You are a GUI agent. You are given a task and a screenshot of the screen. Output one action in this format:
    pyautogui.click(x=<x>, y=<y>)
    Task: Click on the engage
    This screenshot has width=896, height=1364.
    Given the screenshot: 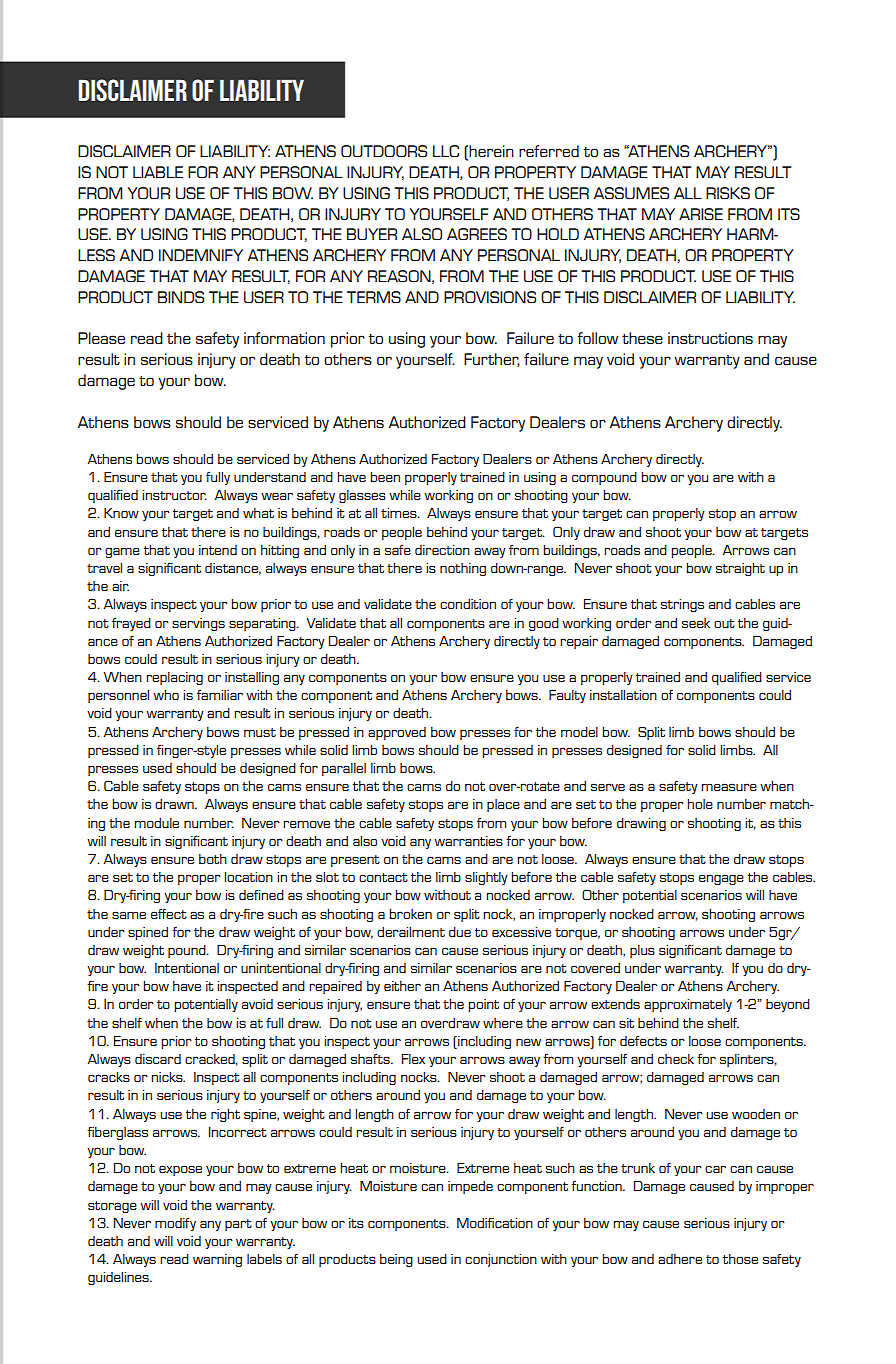 What is the action you would take?
    pyautogui.click(x=721, y=879)
